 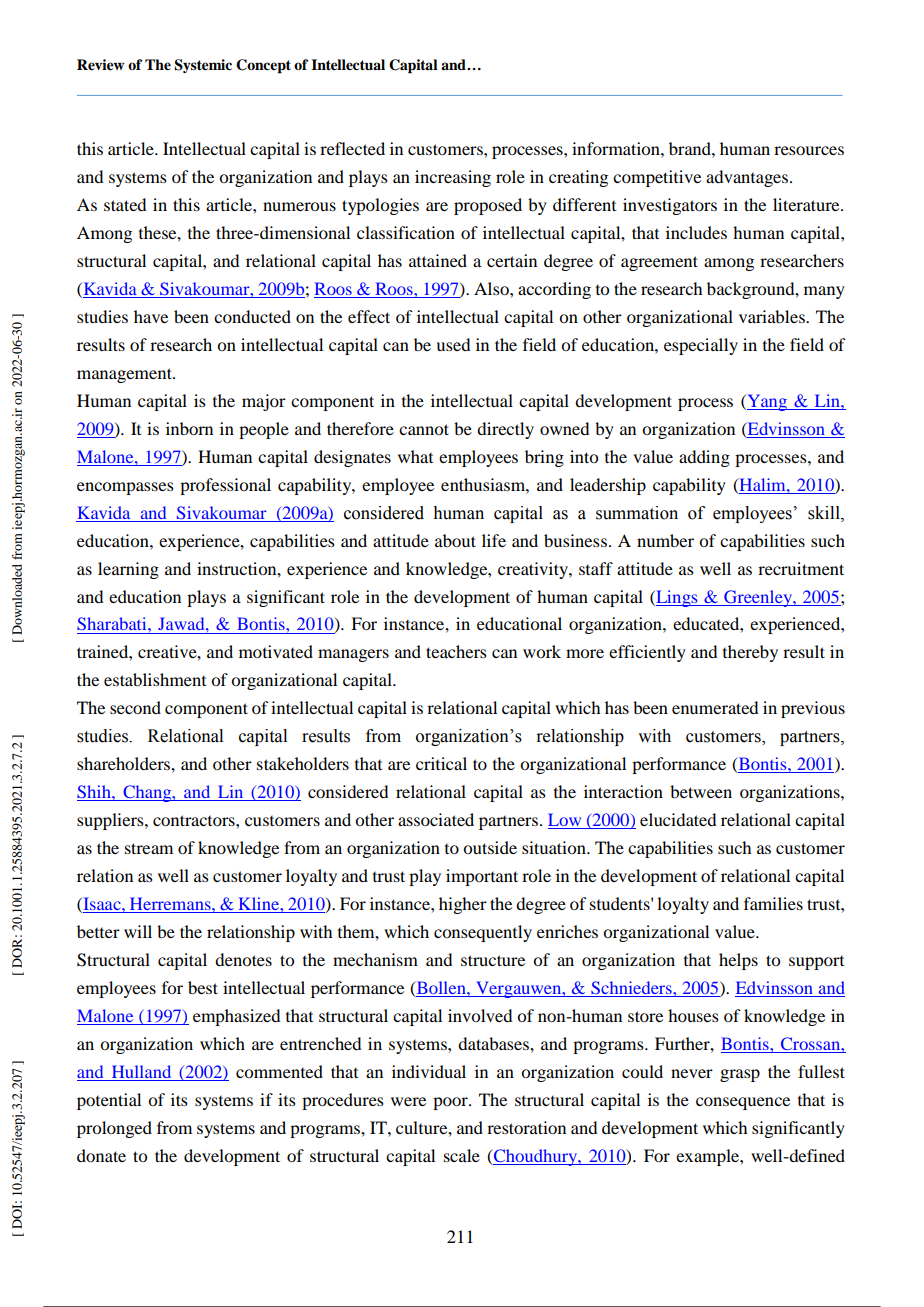 I want to click on poor, so click(x=451, y=1103).
